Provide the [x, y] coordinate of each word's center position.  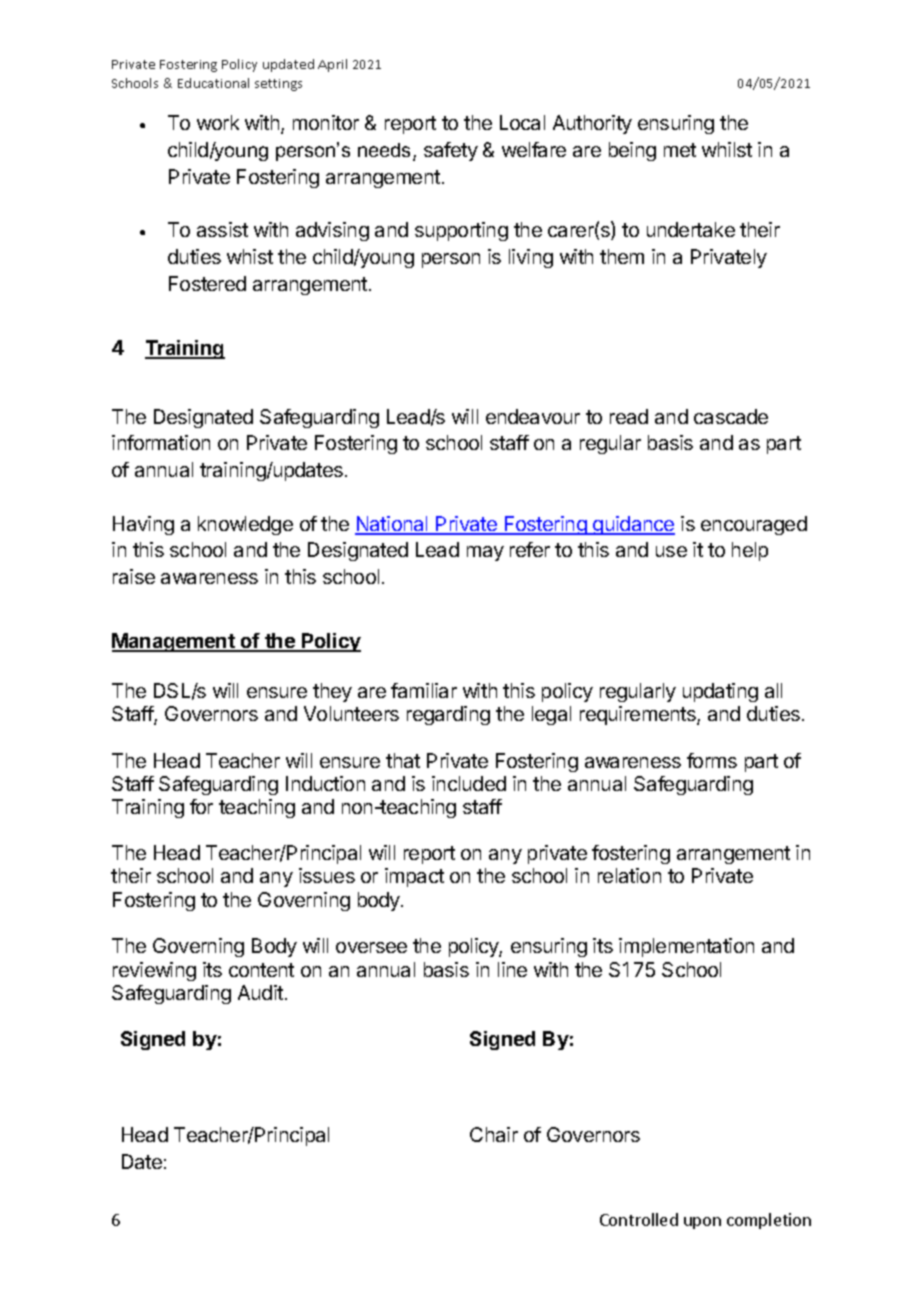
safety [451, 151]
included [469, 783]
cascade [731, 416]
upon [702, 1223]
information [161, 442]
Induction [325, 783]
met [680, 150]
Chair [494, 1134]
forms [712, 760]
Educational [213, 83]
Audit [260, 992]
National [392, 525]
